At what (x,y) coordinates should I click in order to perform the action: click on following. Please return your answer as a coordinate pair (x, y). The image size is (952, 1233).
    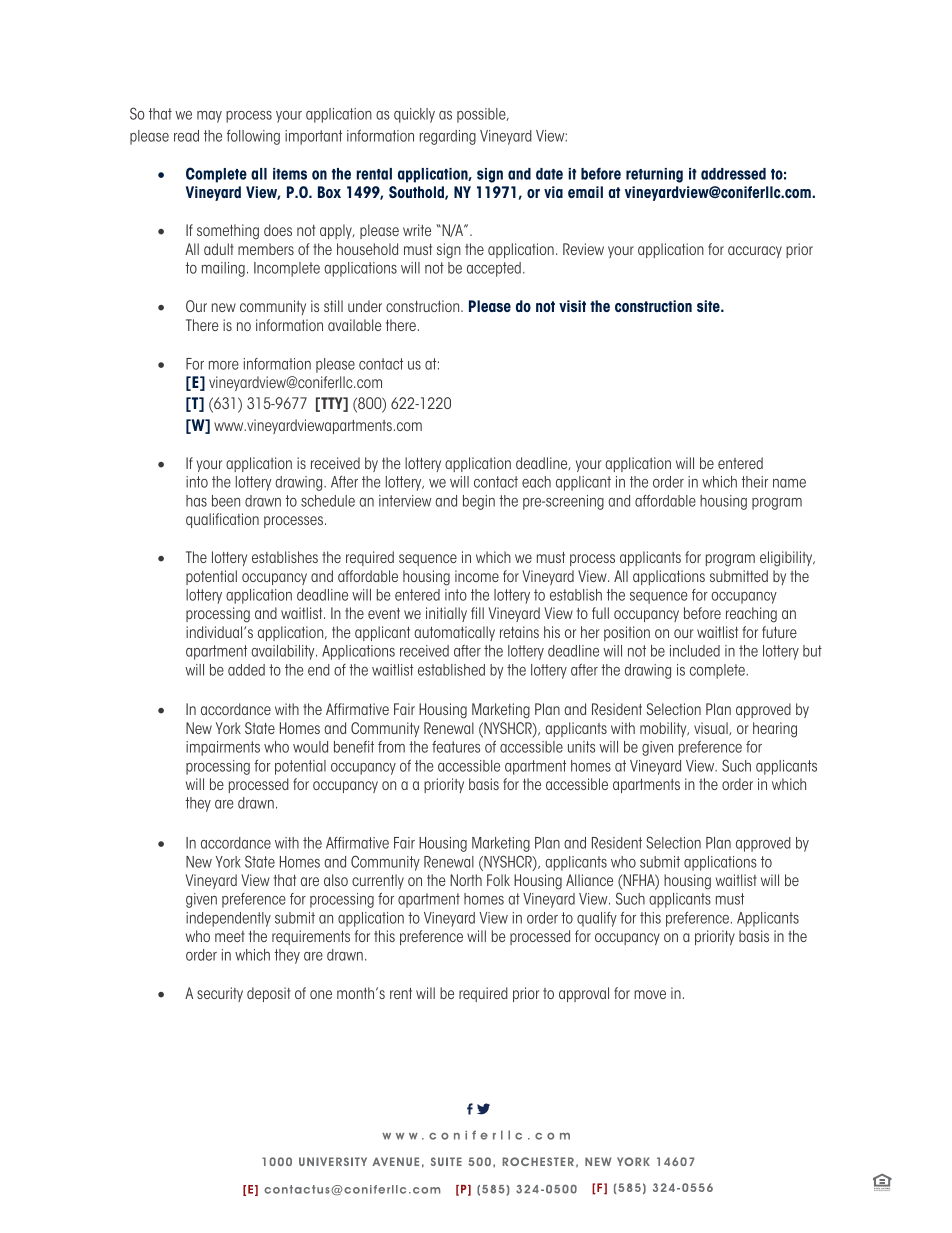
    Looking at the image, I should click on (253, 137).
